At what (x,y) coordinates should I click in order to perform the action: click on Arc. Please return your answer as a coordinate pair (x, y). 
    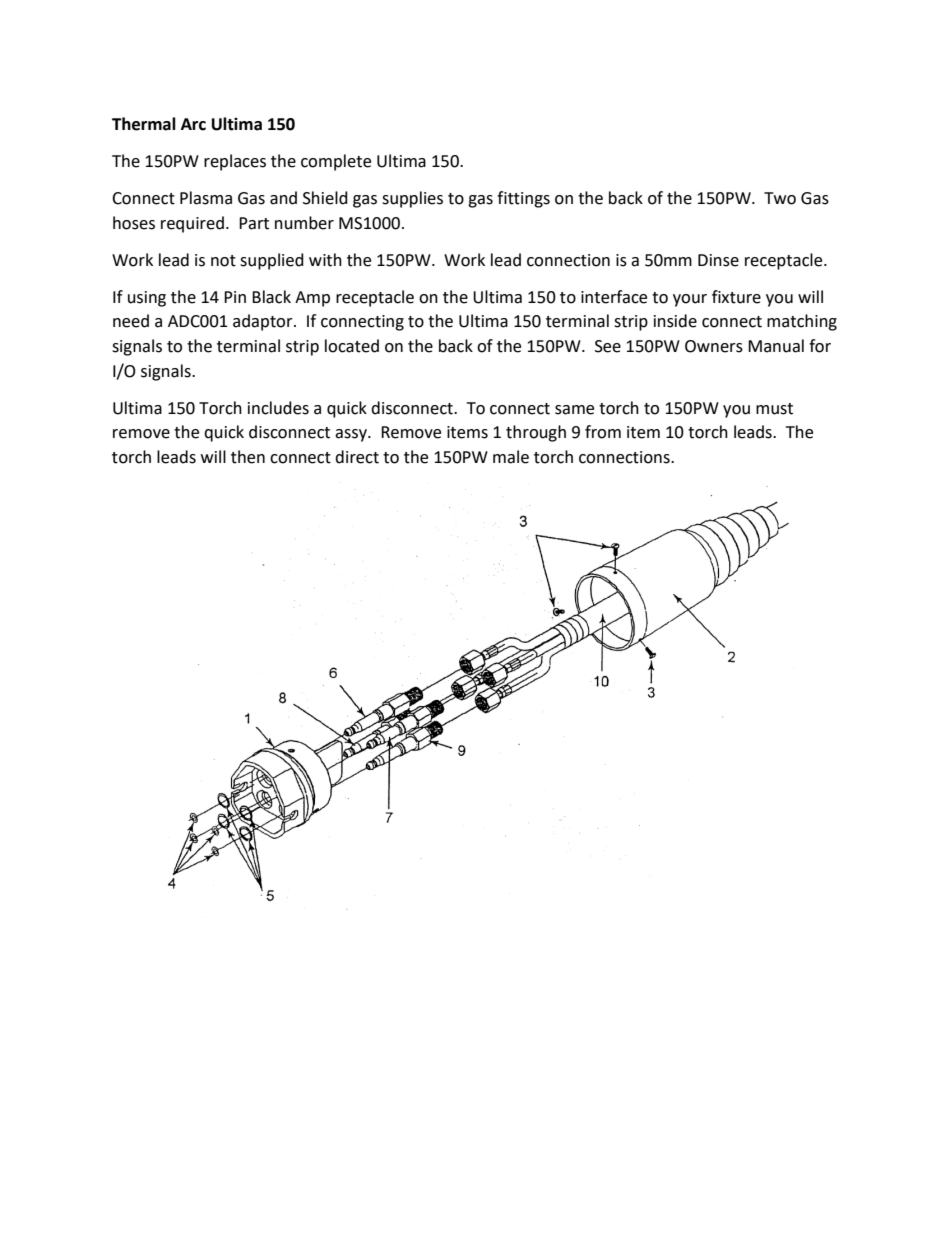
    Looking at the image, I should click on (193, 124).
